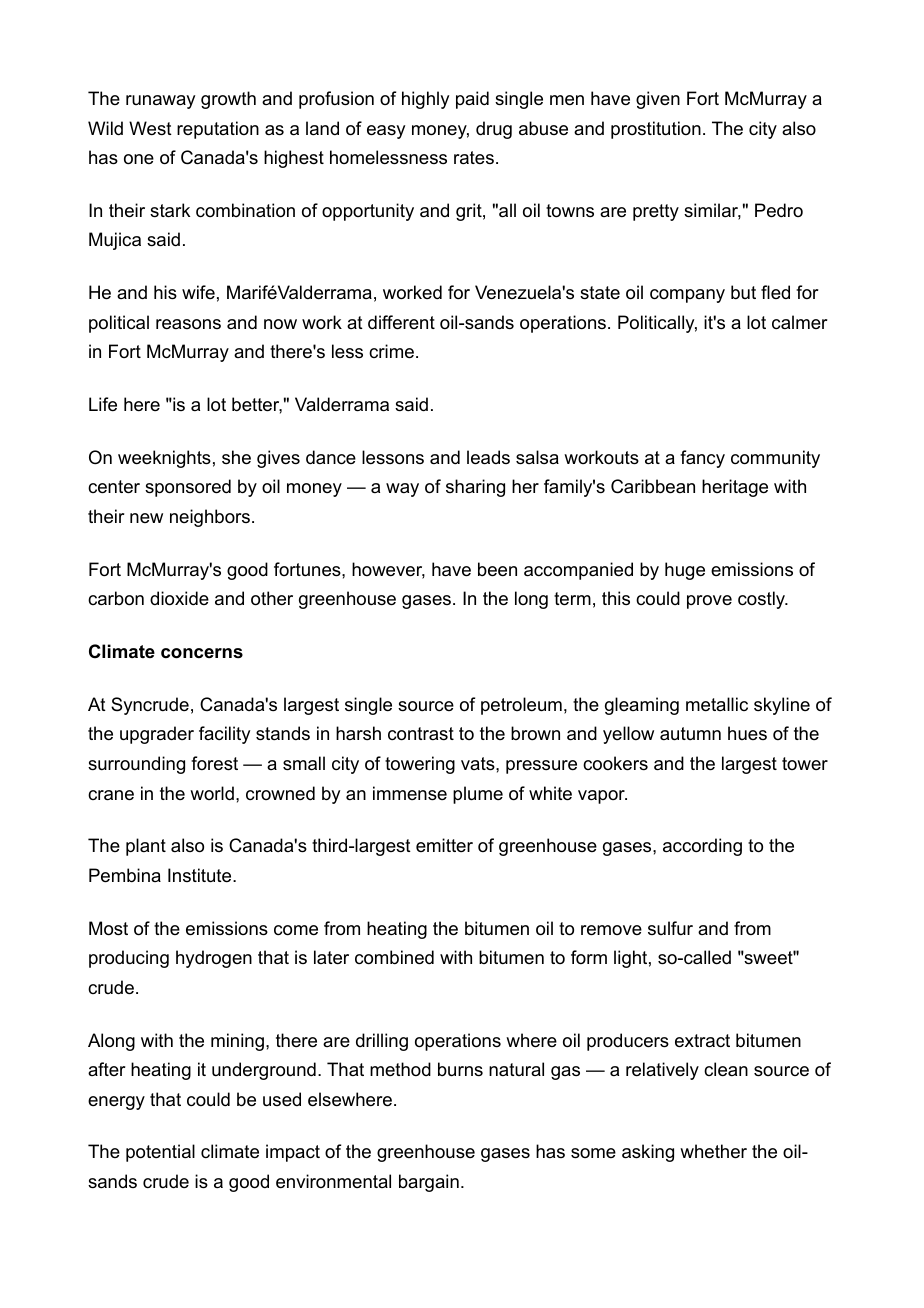 The height and width of the page is (1308, 924). Describe the element at coordinates (709, 602) in the page. I see `prove` at that location.
